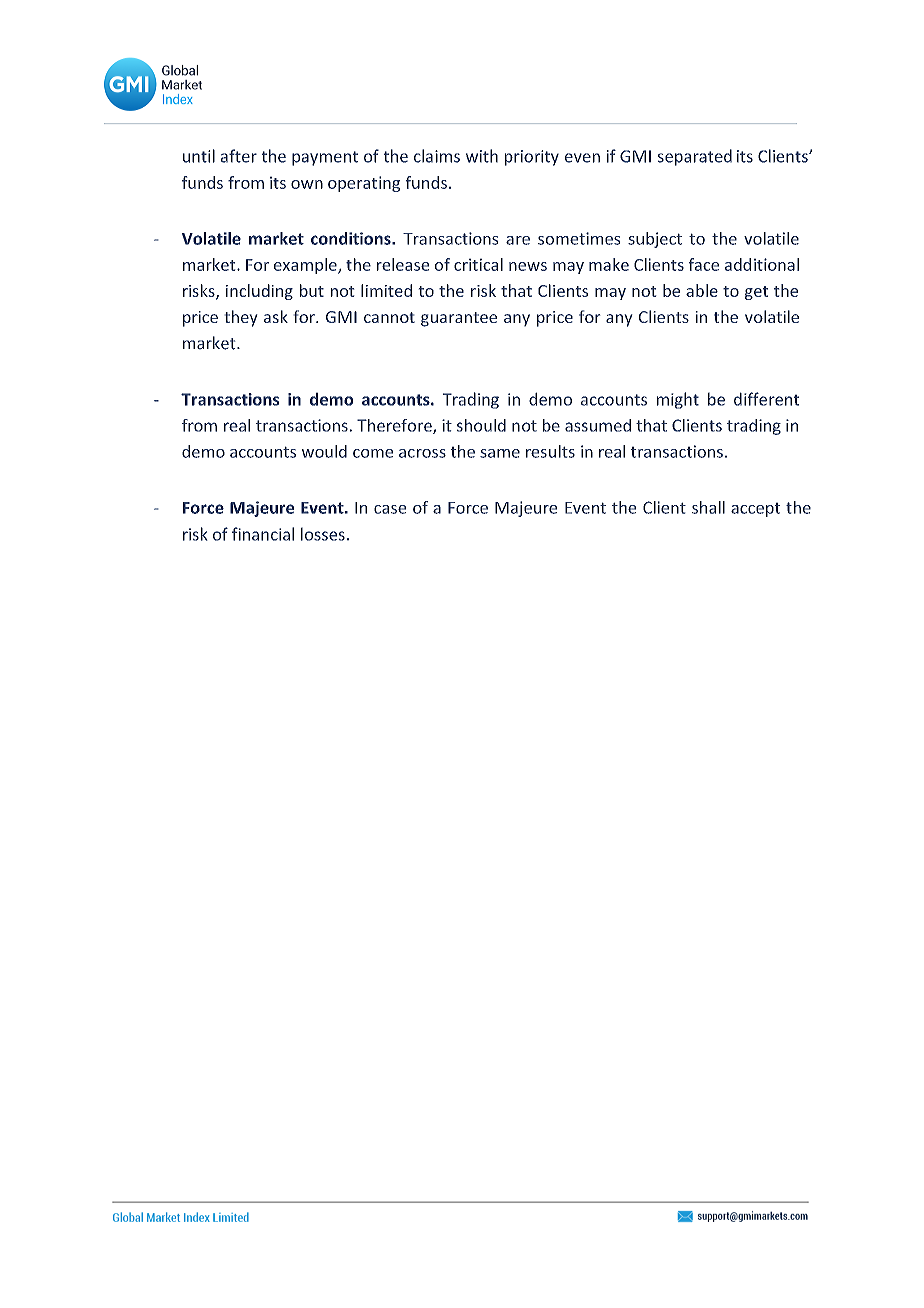 The image size is (924, 1308). Describe the element at coordinates (459, 319) in the image. I see `guarantee` at that location.
